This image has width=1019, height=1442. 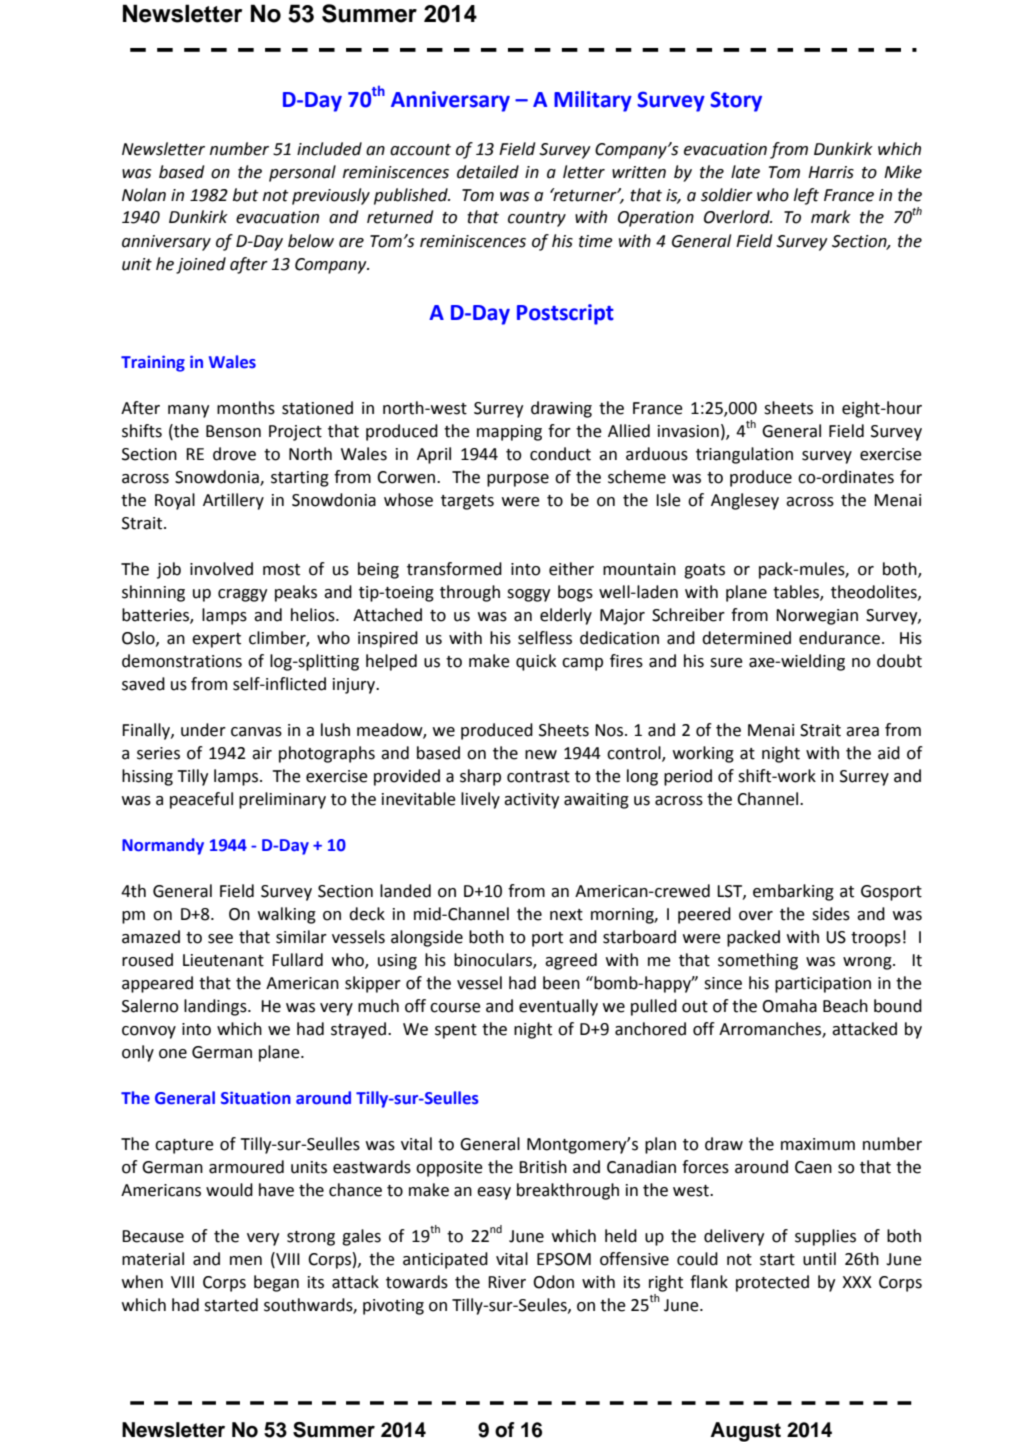 I want to click on Situation, so click(x=256, y=1098).
